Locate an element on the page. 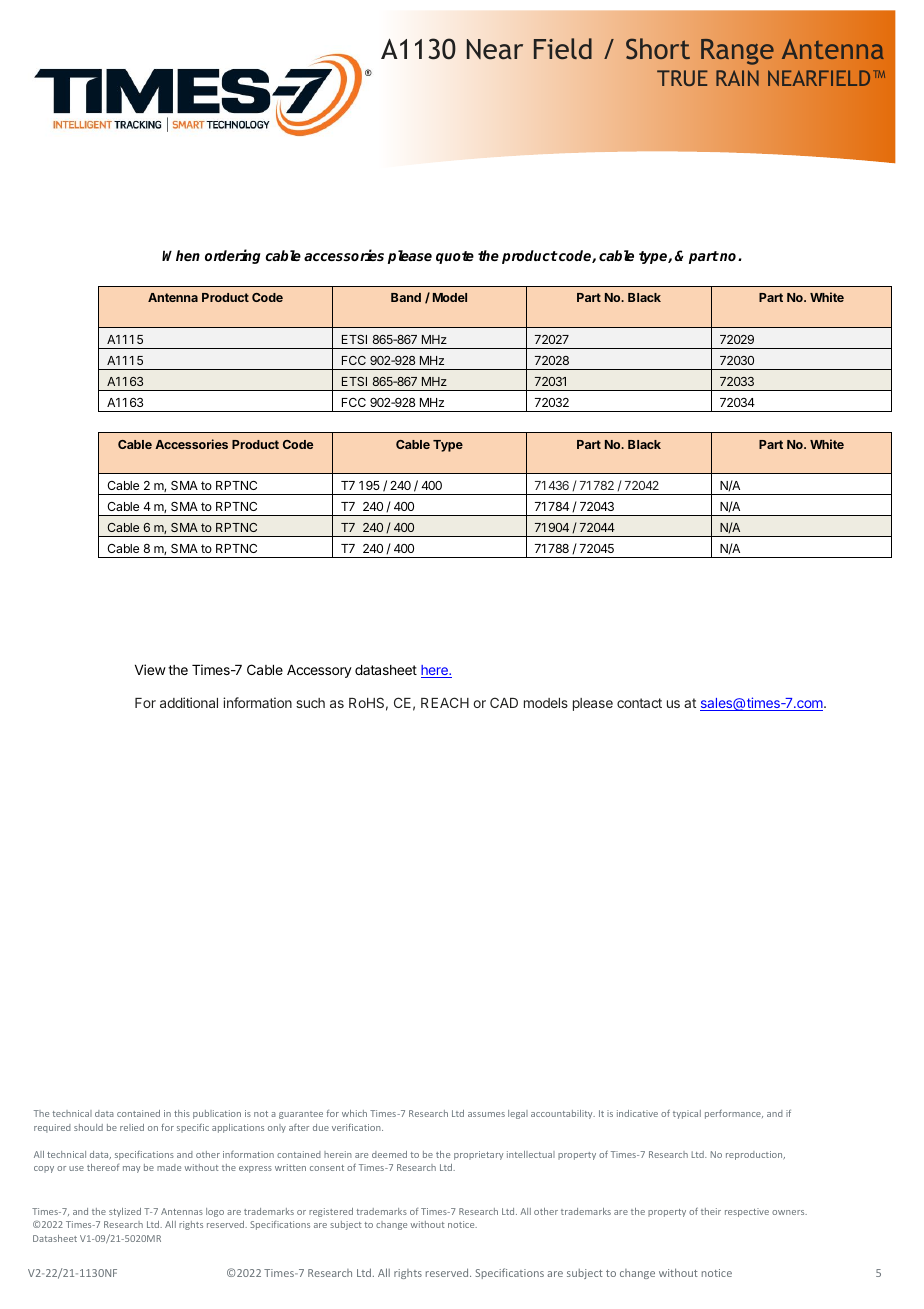 Image resolution: width=924 pixels, height=1309 pixels. contact is located at coordinates (639, 703).
